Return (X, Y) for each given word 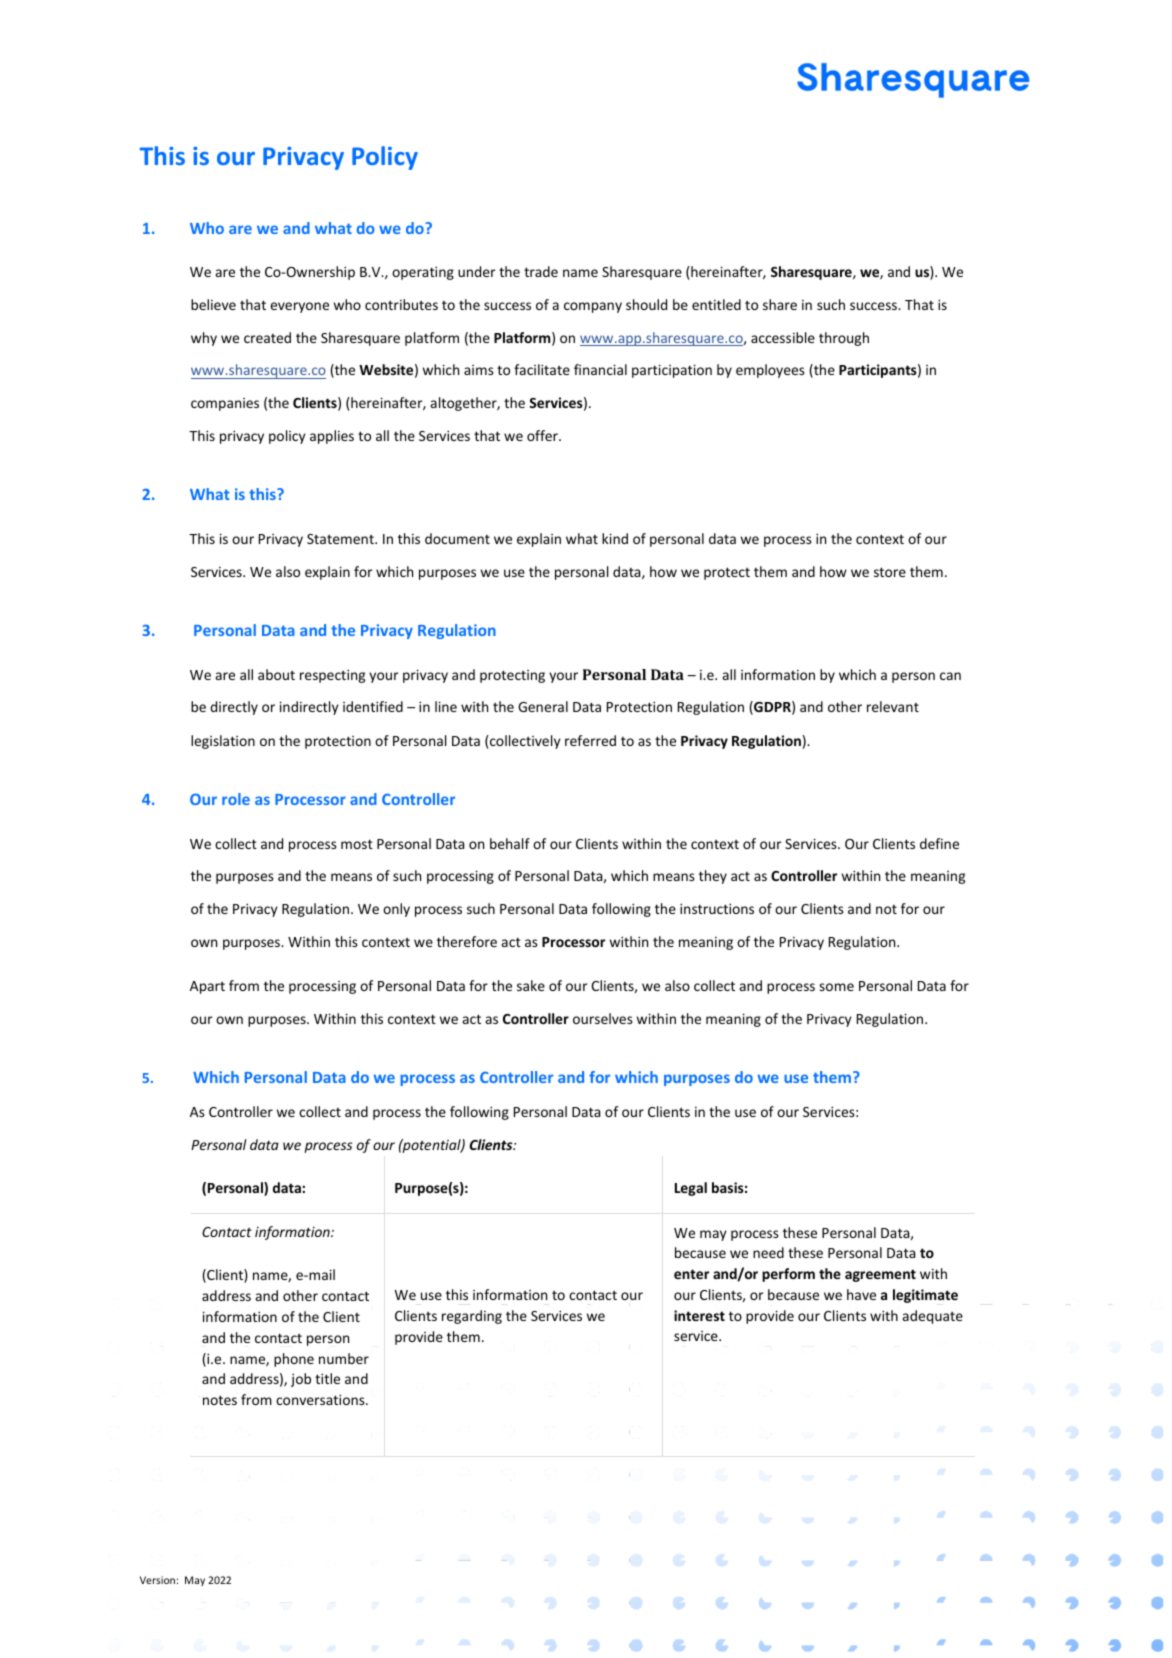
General (543, 706)
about (276, 674)
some (836, 987)
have (861, 1294)
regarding (472, 1317)
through (844, 339)
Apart (207, 987)
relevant (893, 706)
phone (294, 1360)
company (593, 307)
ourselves (603, 1018)
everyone (299, 307)
